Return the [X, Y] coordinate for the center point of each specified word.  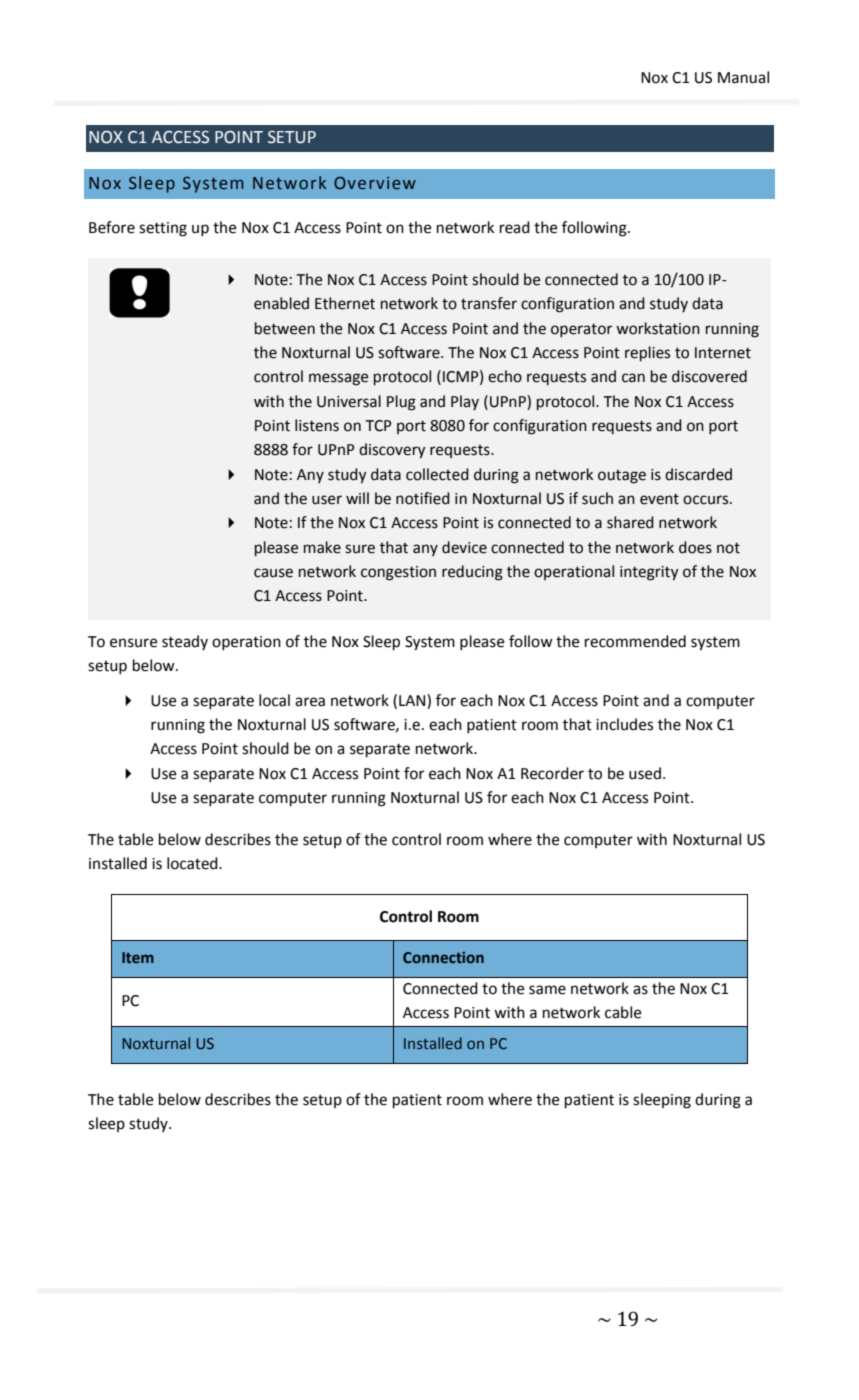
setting [163, 229]
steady [185, 643]
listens [317, 425]
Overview [375, 183]
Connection [443, 957]
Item [138, 957]
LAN [413, 700]
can [633, 378]
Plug [401, 403]
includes [624, 724]
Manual [743, 77]
